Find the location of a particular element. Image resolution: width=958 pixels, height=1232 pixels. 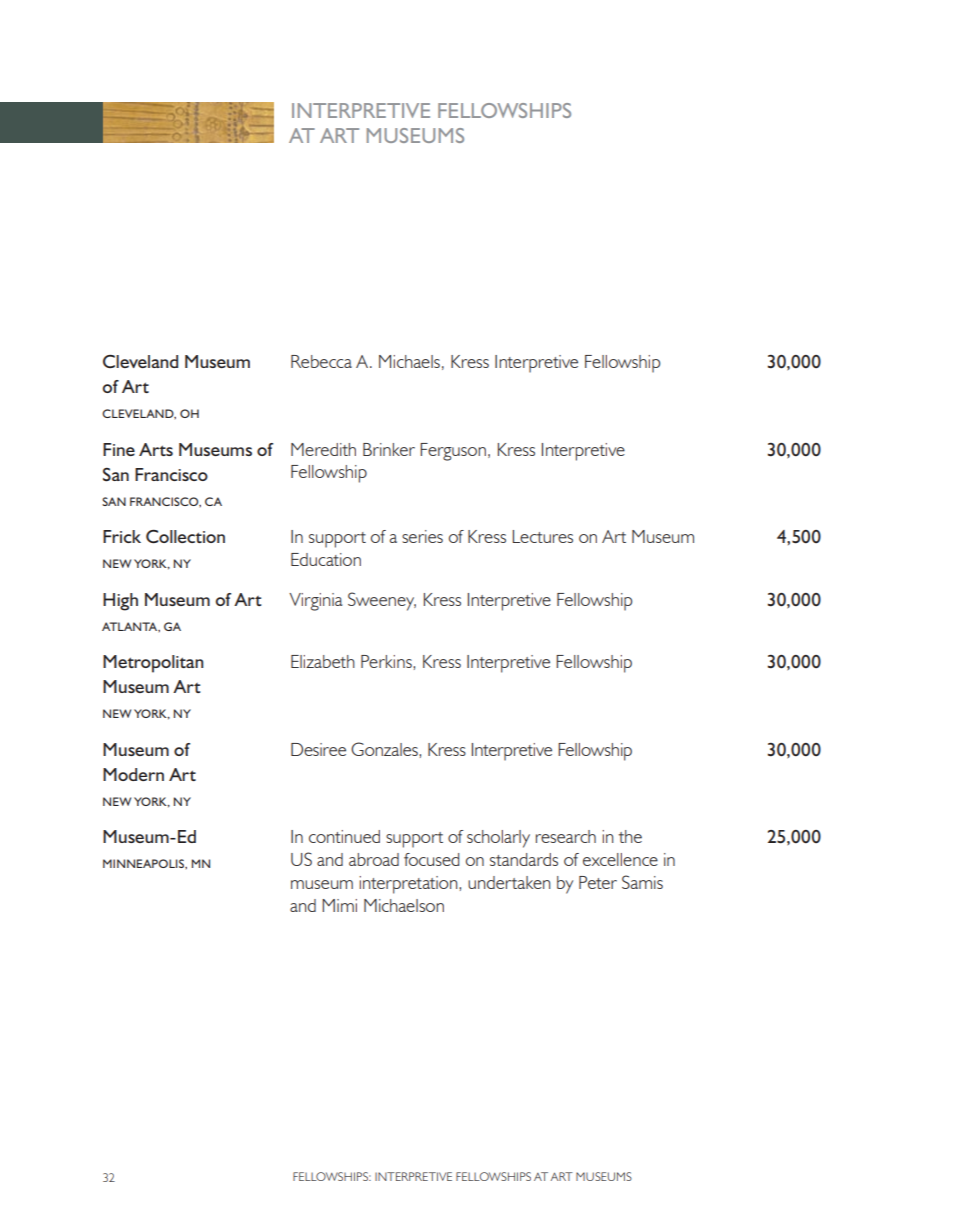

research is located at coordinates (566, 836).
